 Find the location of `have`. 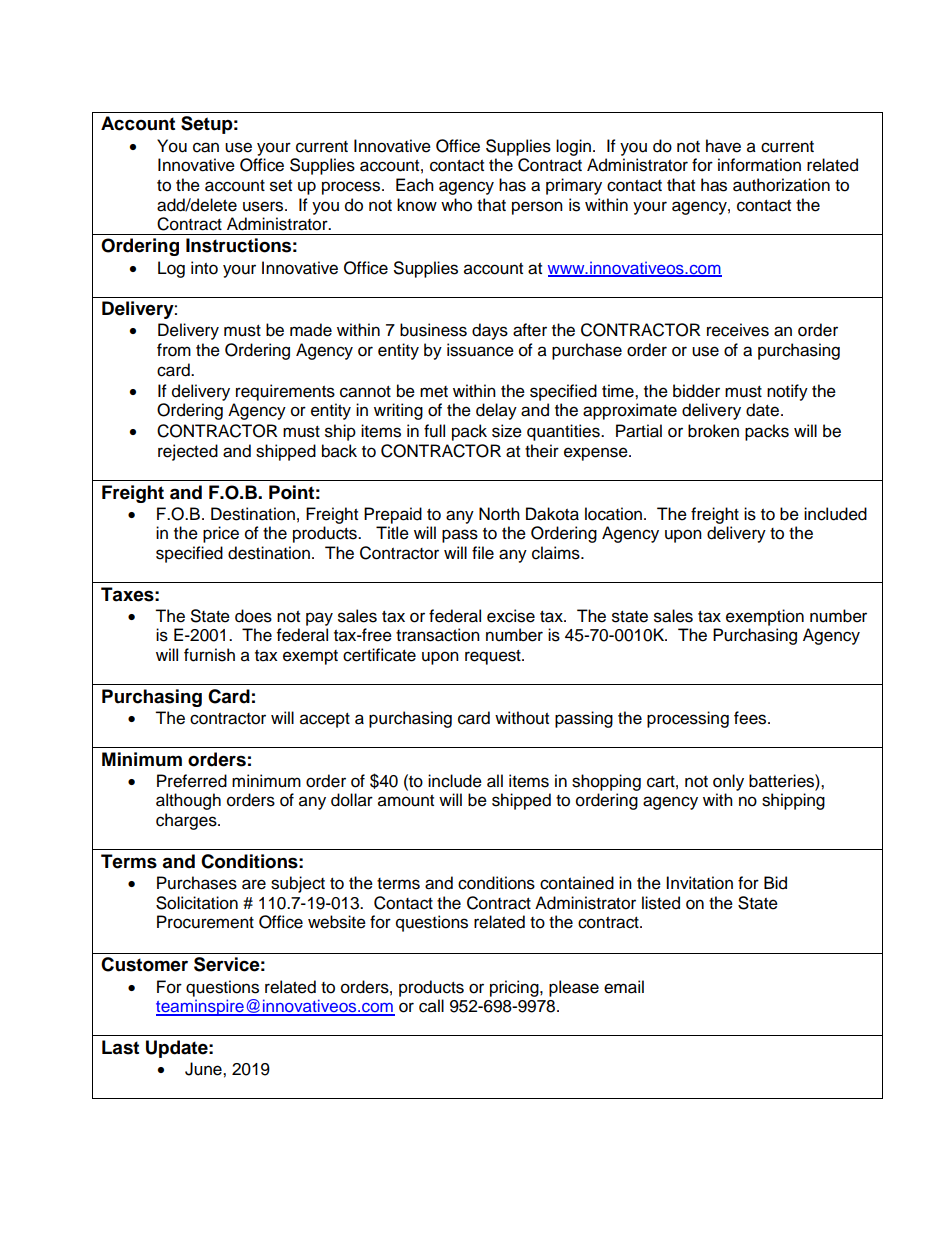

have is located at coordinates (723, 146).
